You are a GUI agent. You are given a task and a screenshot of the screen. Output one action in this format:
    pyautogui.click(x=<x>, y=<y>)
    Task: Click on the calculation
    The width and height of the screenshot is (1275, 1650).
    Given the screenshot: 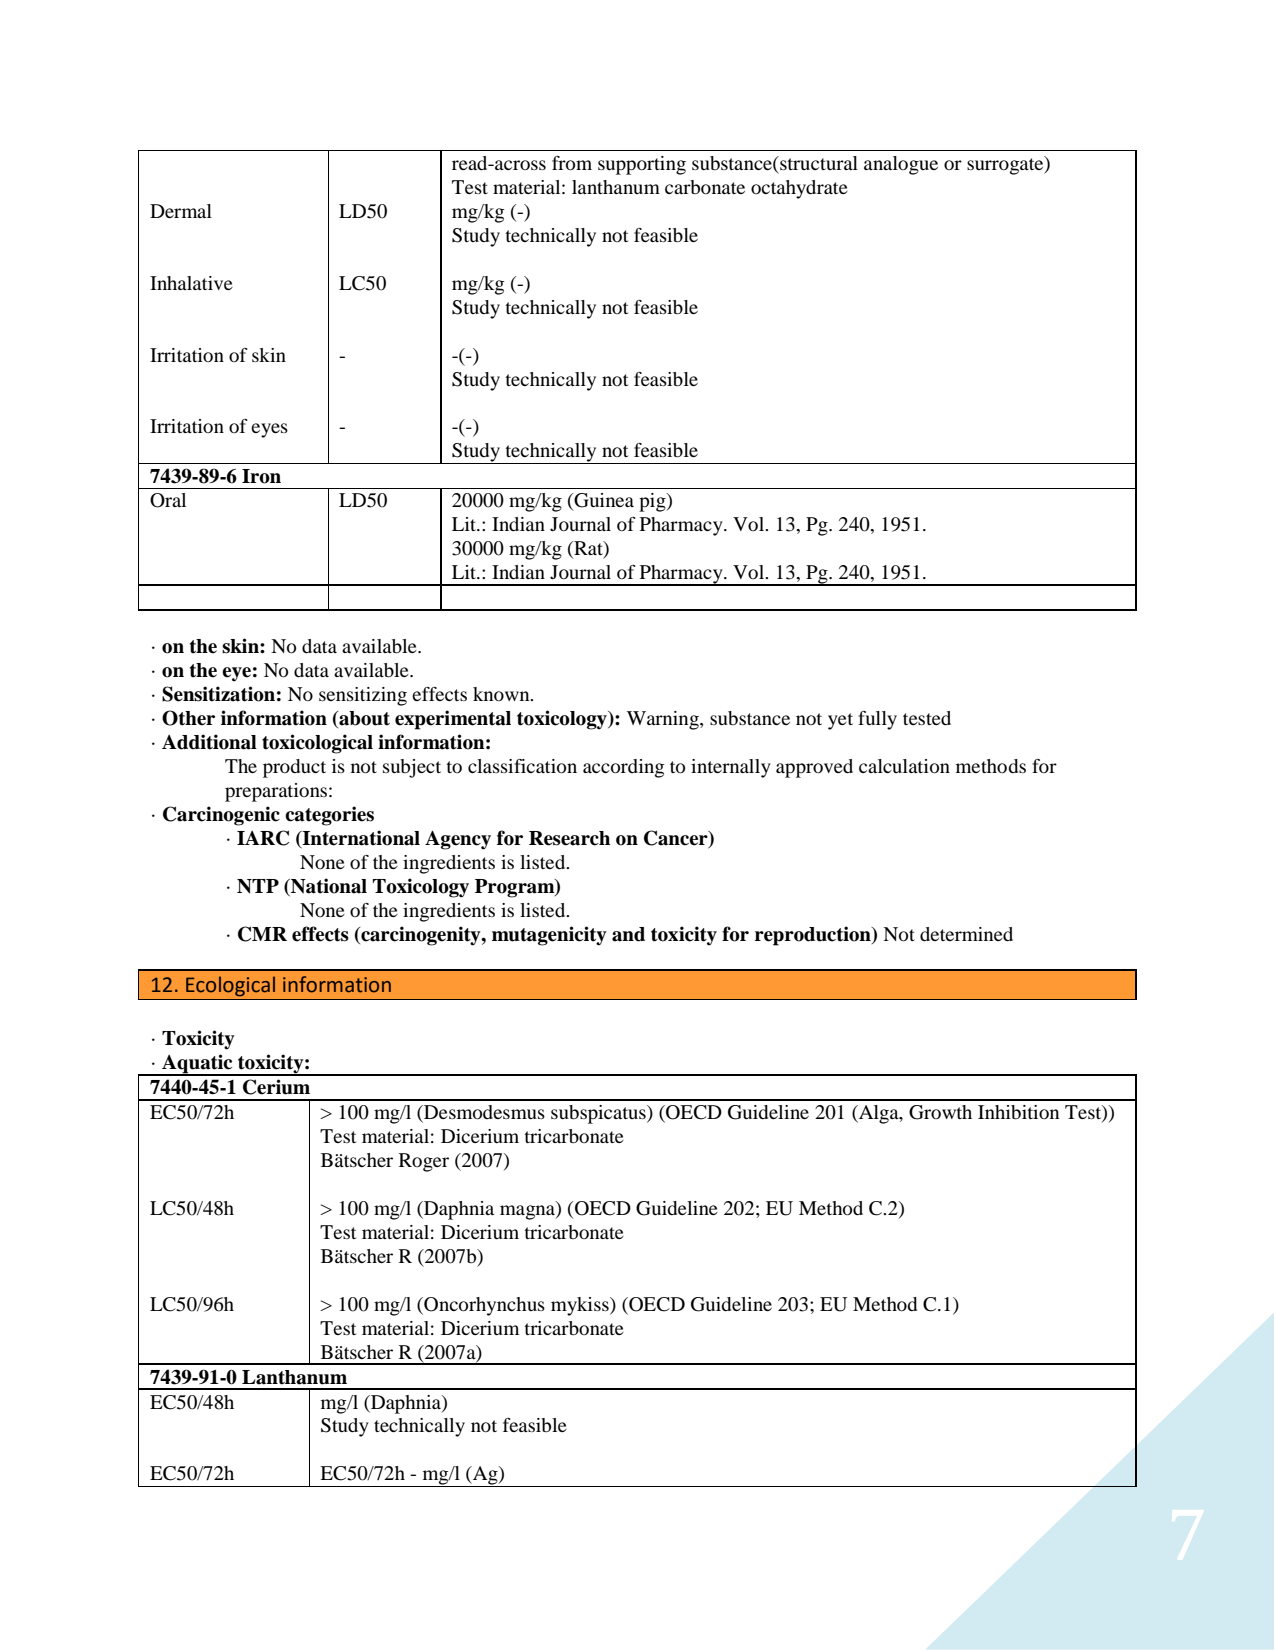 What is the action you would take?
    pyautogui.click(x=904, y=766)
